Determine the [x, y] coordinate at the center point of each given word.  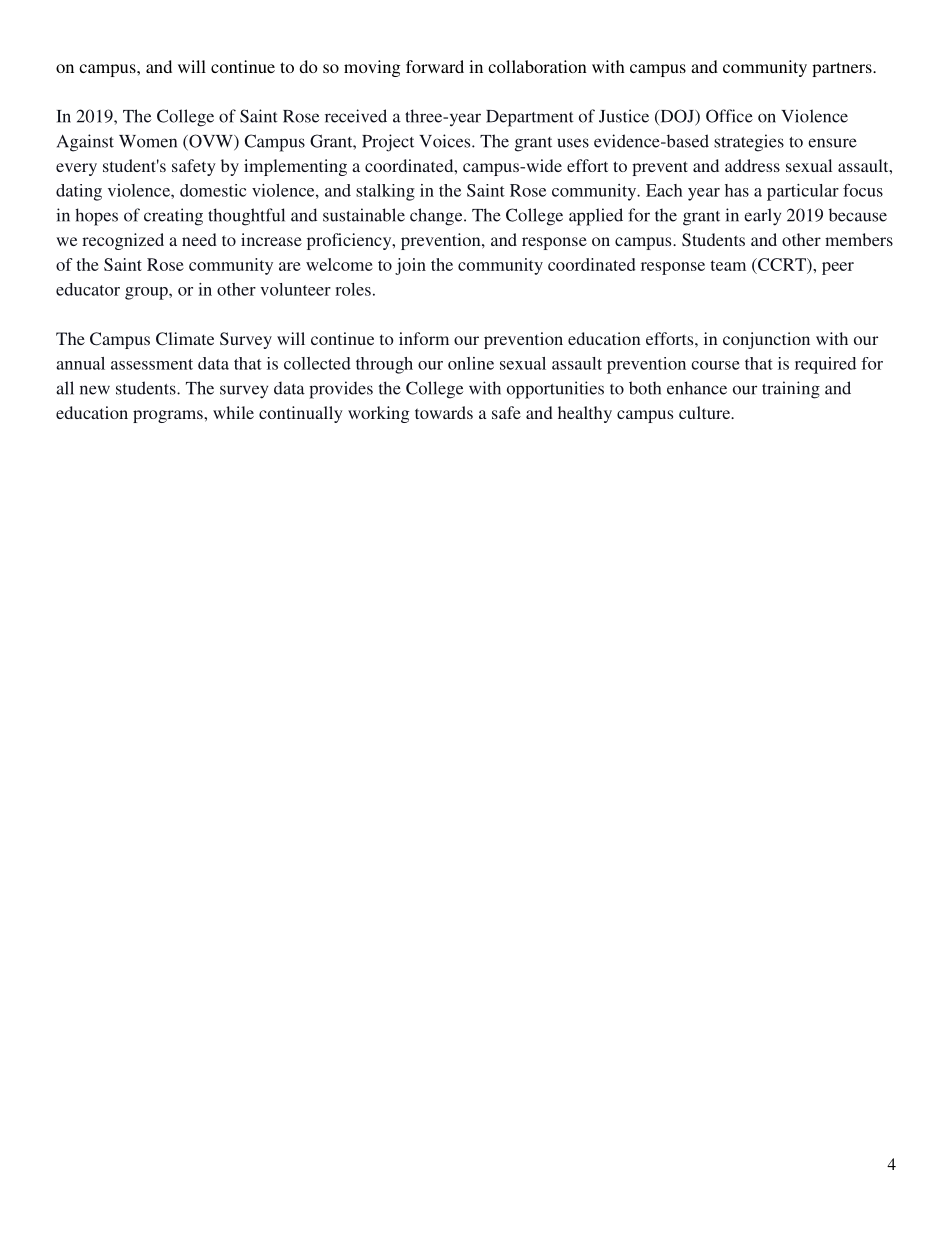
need [199, 239]
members [859, 239]
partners [843, 69]
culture [706, 412]
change [437, 217]
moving [372, 68]
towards [444, 412]
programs [169, 416]
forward [435, 66]
